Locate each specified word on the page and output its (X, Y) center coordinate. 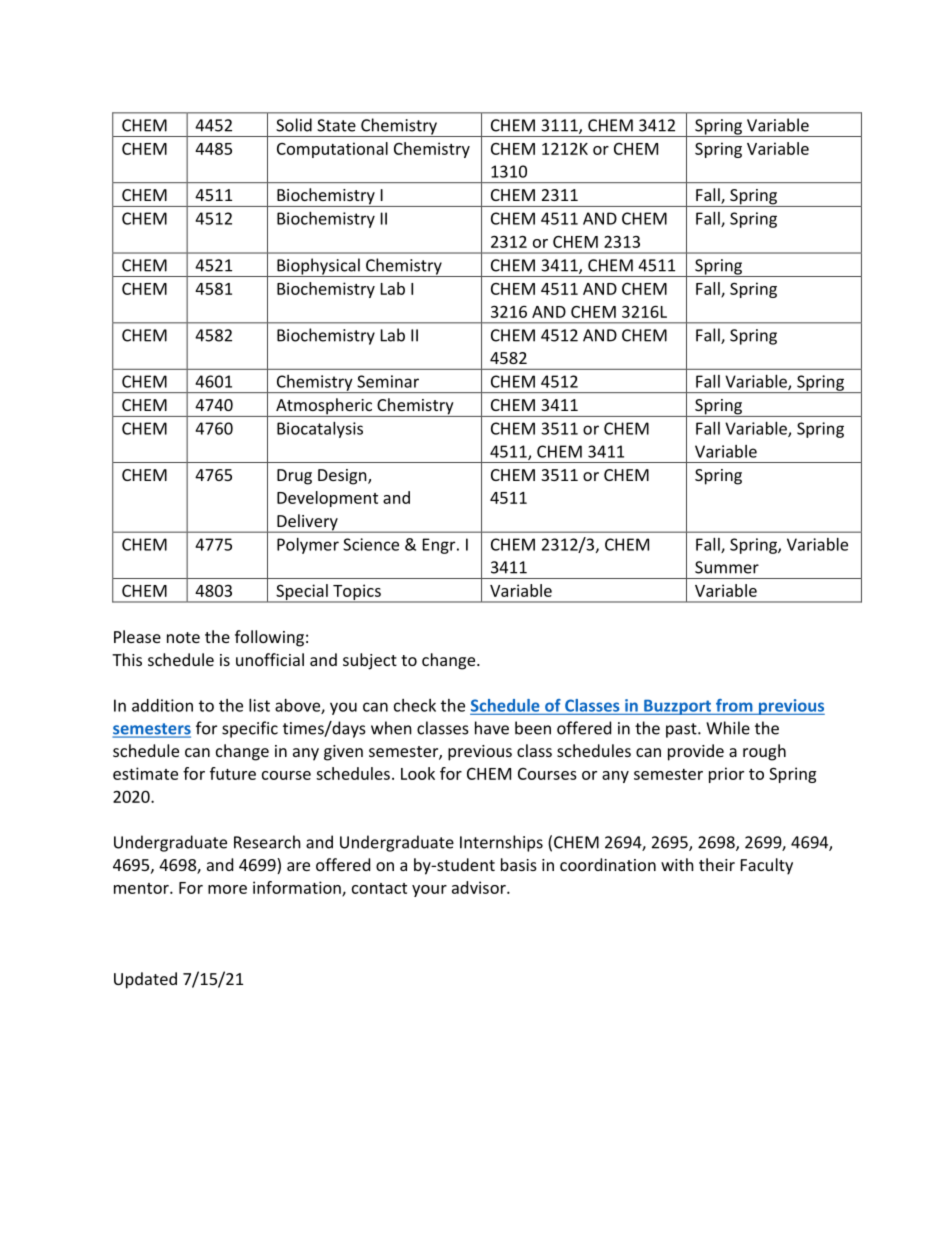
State (336, 125)
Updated (145, 980)
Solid (294, 125)
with (677, 864)
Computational (332, 150)
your (429, 891)
